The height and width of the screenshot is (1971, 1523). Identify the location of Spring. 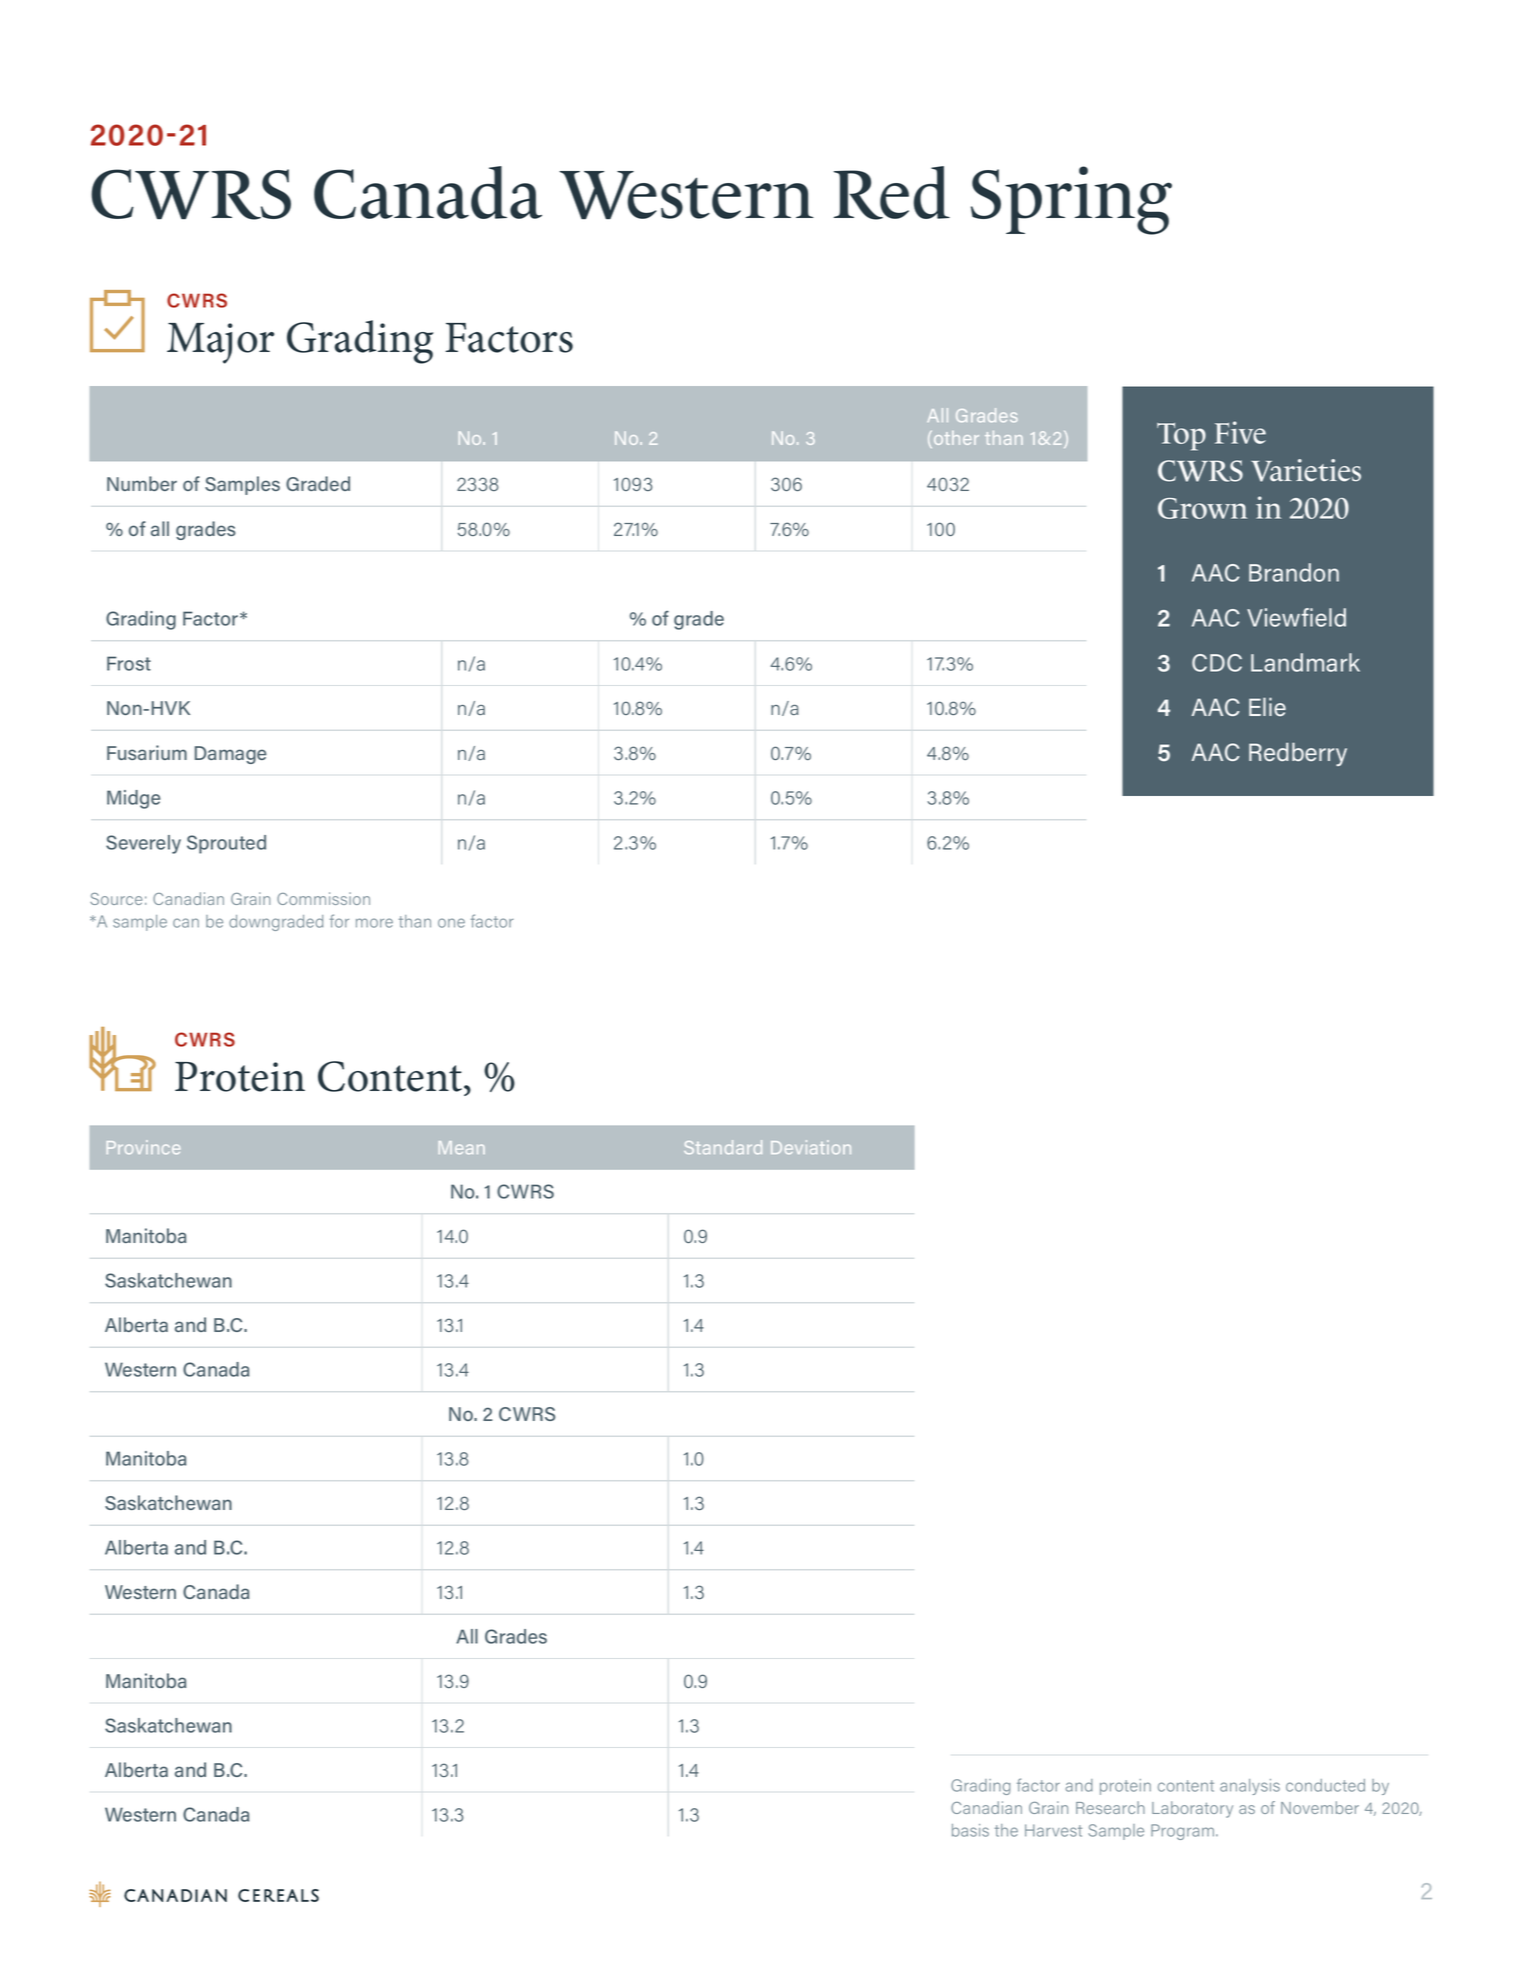
(1071, 200).
